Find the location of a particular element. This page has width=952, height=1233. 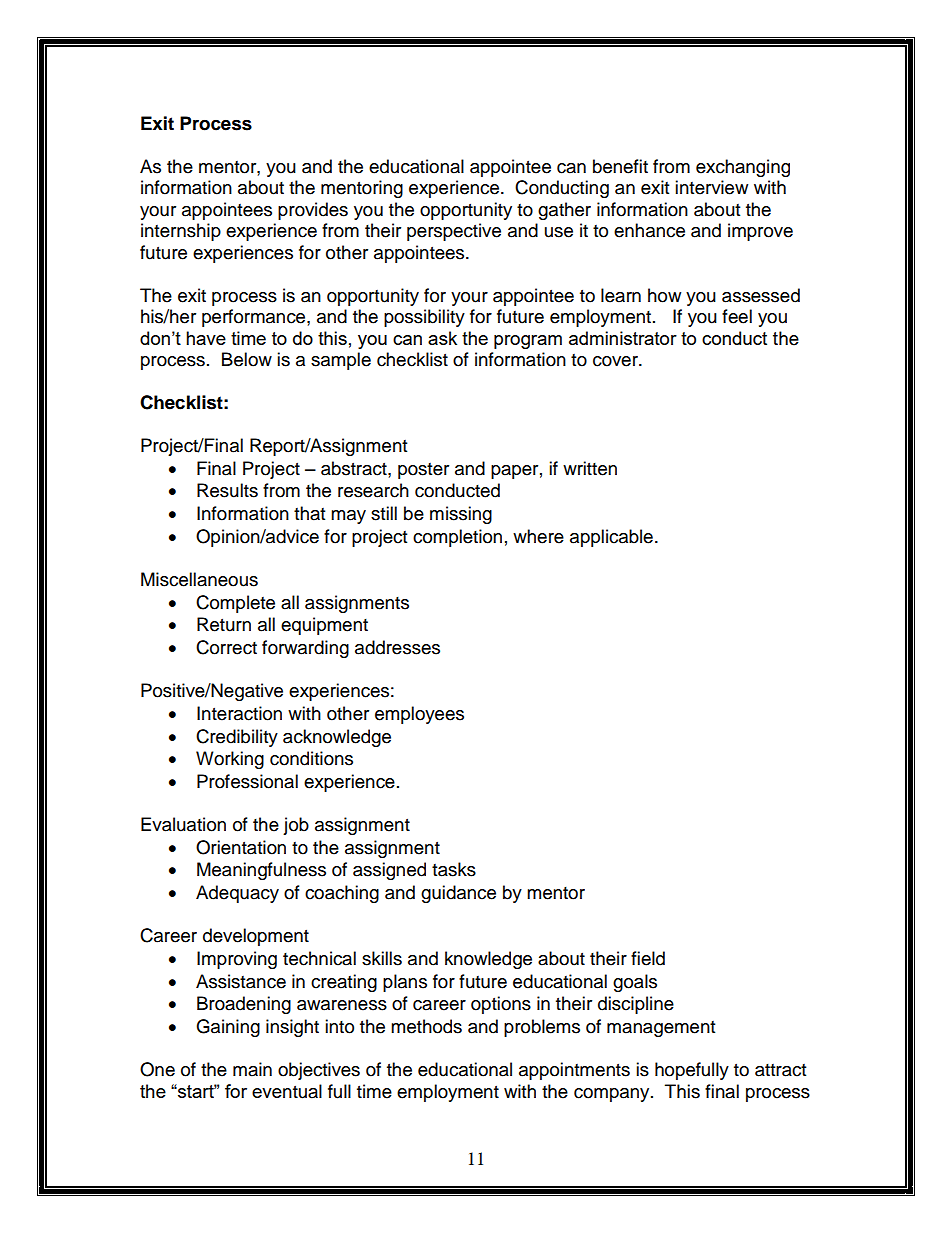

Return is located at coordinates (224, 624).
